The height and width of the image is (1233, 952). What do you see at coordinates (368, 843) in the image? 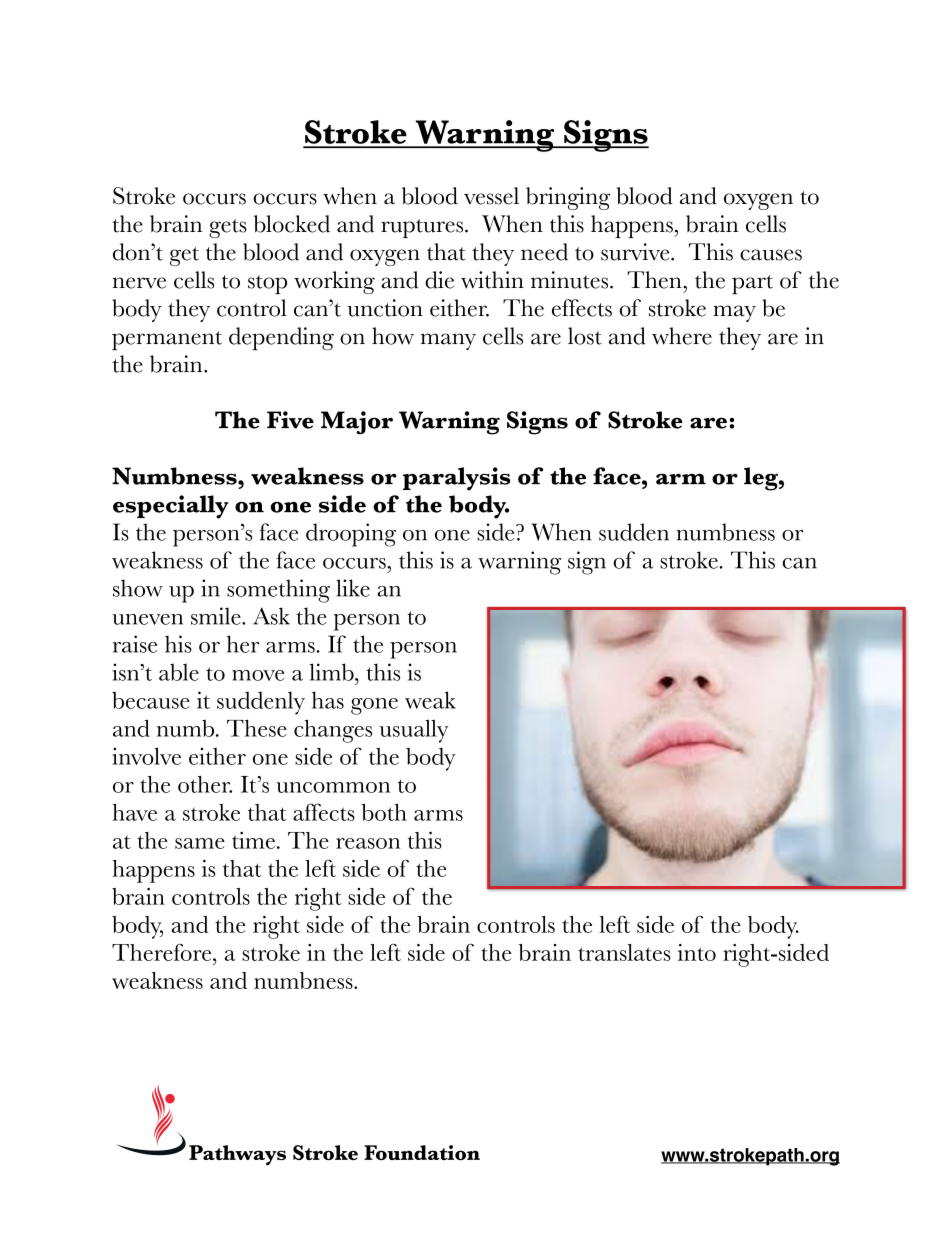
I see `reason` at bounding box center [368, 843].
